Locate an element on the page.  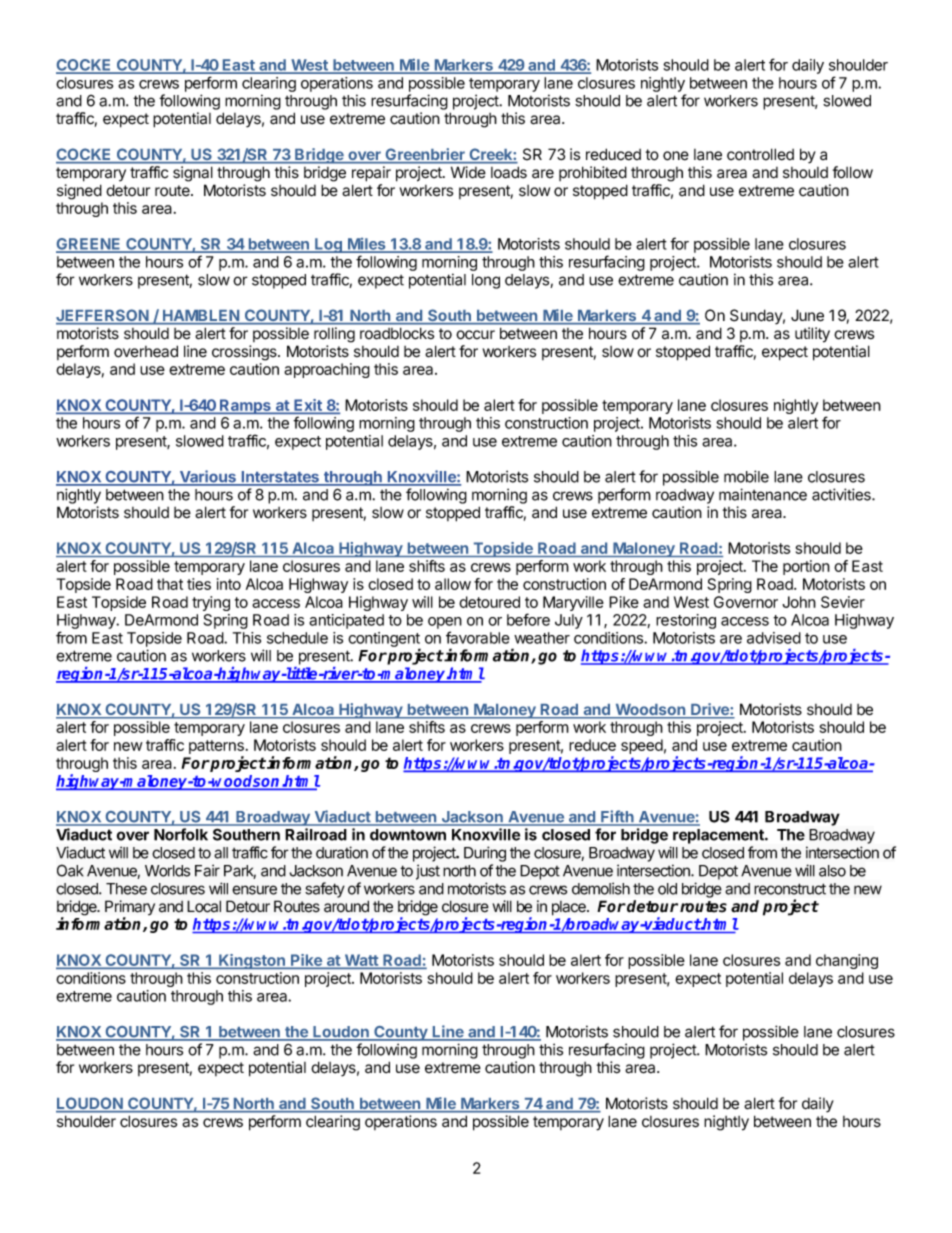
Primary is located at coordinates (130, 909).
